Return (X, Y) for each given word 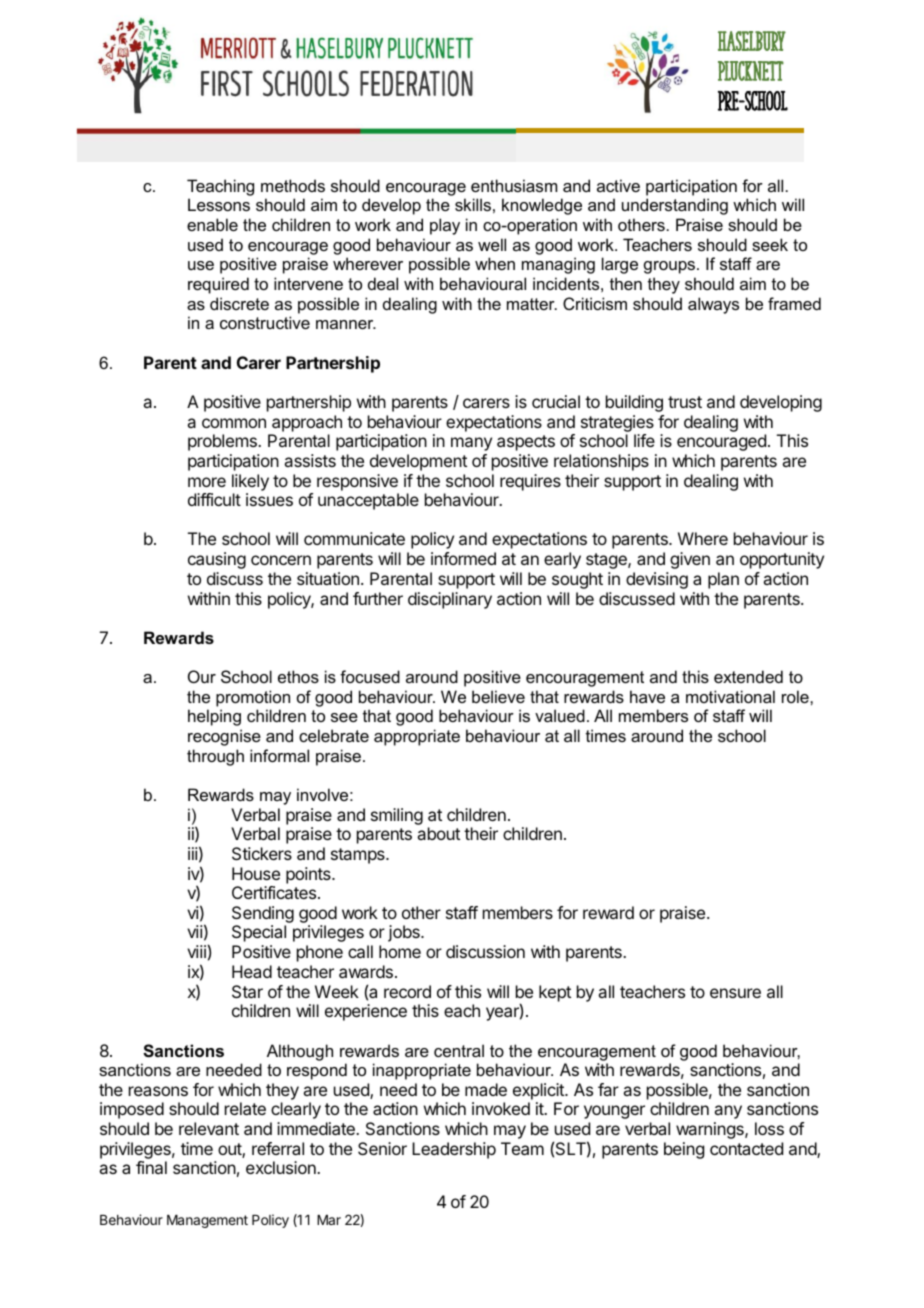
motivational (730, 696)
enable (212, 224)
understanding (675, 206)
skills (473, 204)
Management (207, 1221)
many (471, 444)
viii (196, 951)
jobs (405, 933)
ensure (735, 993)
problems (223, 442)
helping (214, 717)
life (644, 440)
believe (498, 696)
